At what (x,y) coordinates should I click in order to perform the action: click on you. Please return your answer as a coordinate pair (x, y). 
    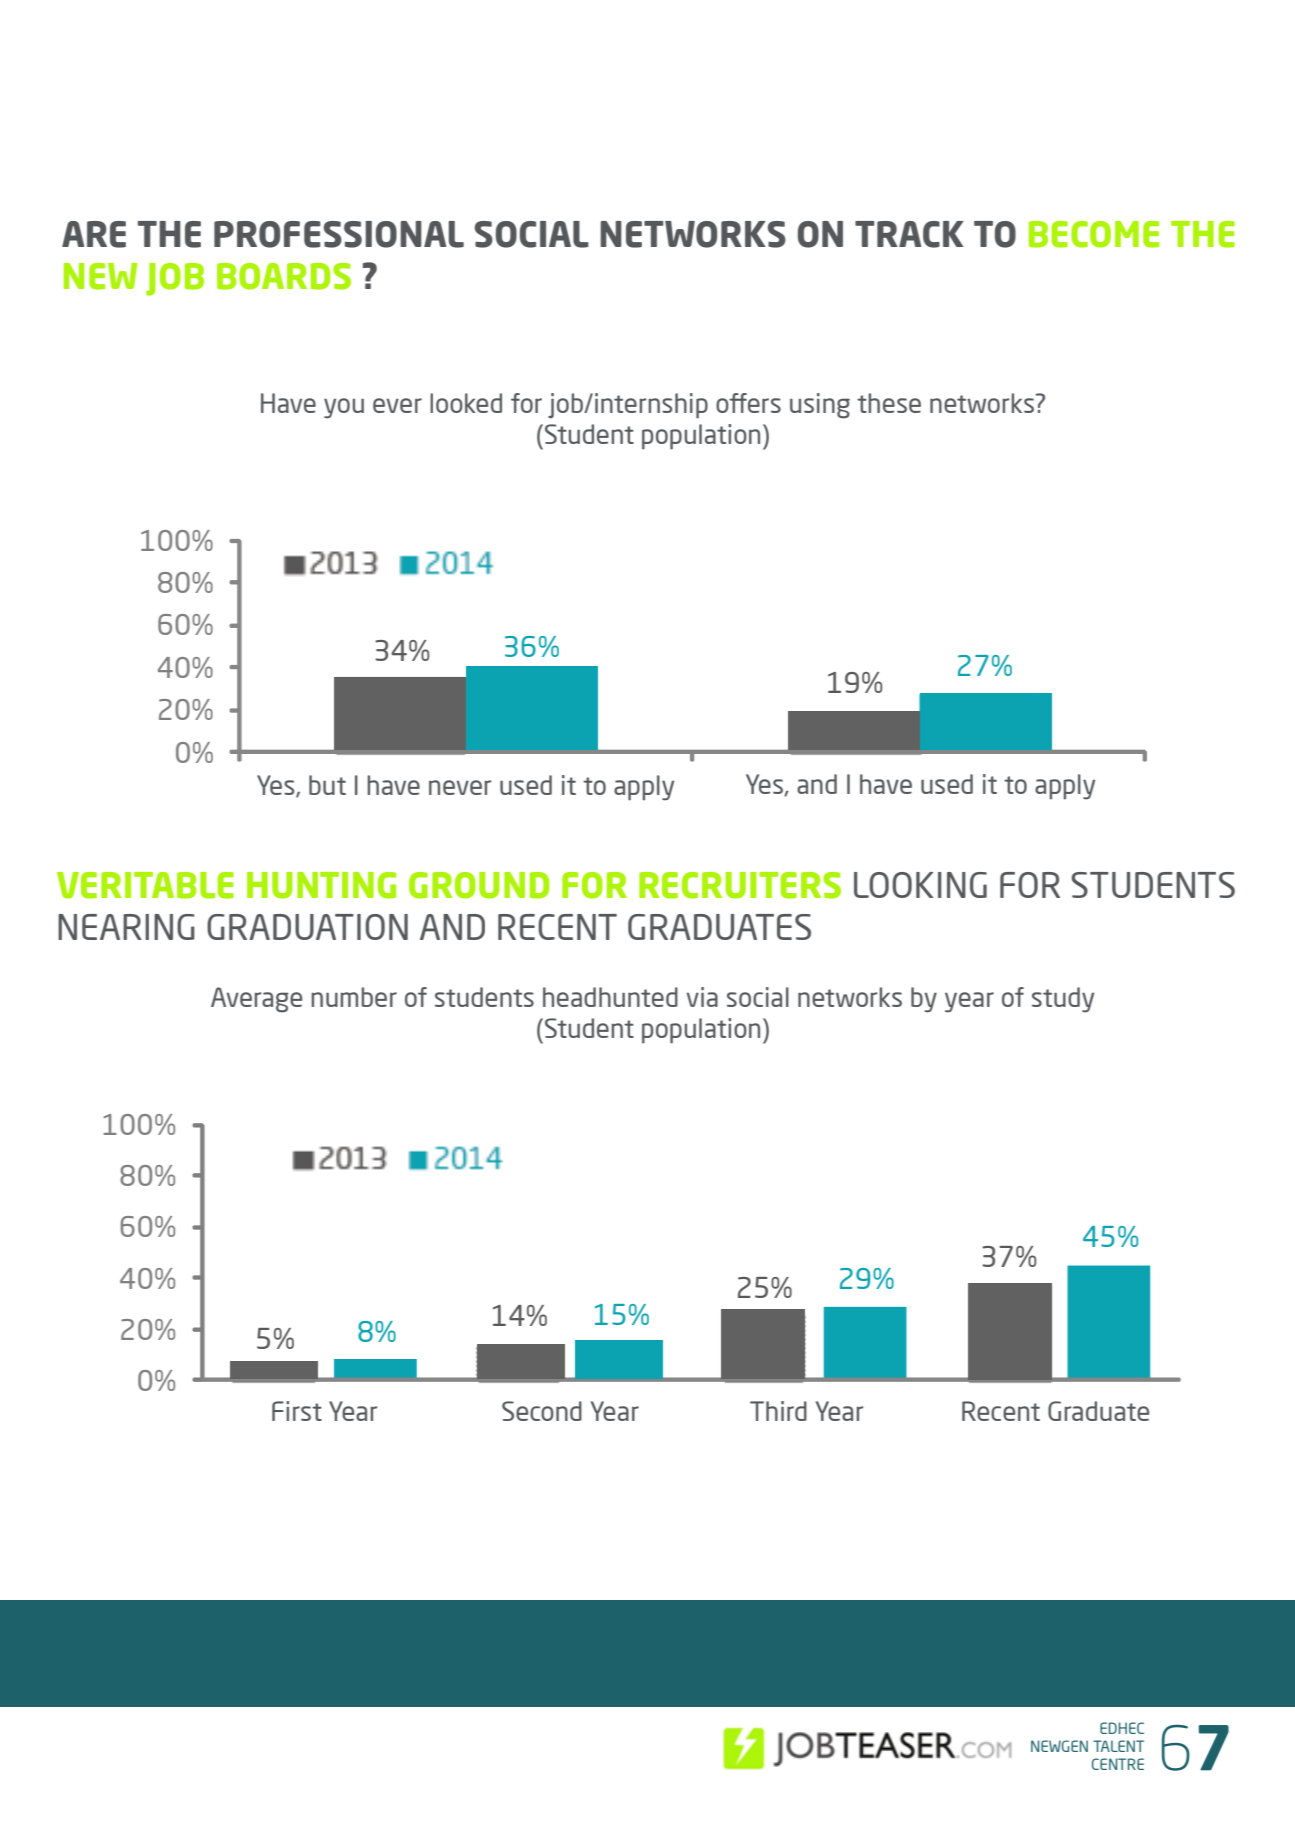
    Looking at the image, I should click on (344, 408).
